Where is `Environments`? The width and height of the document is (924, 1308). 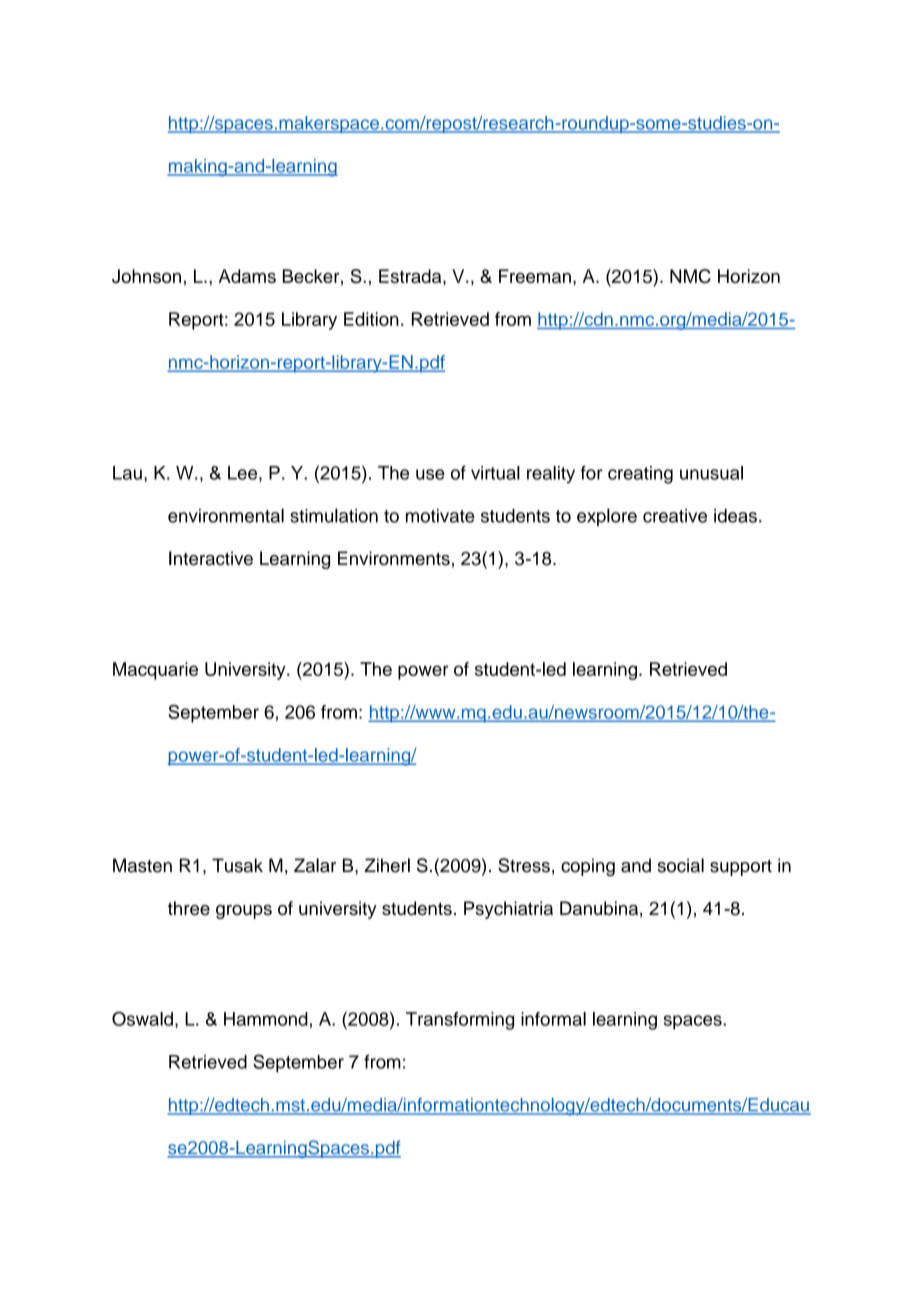
Environments is located at coordinates (394, 558).
